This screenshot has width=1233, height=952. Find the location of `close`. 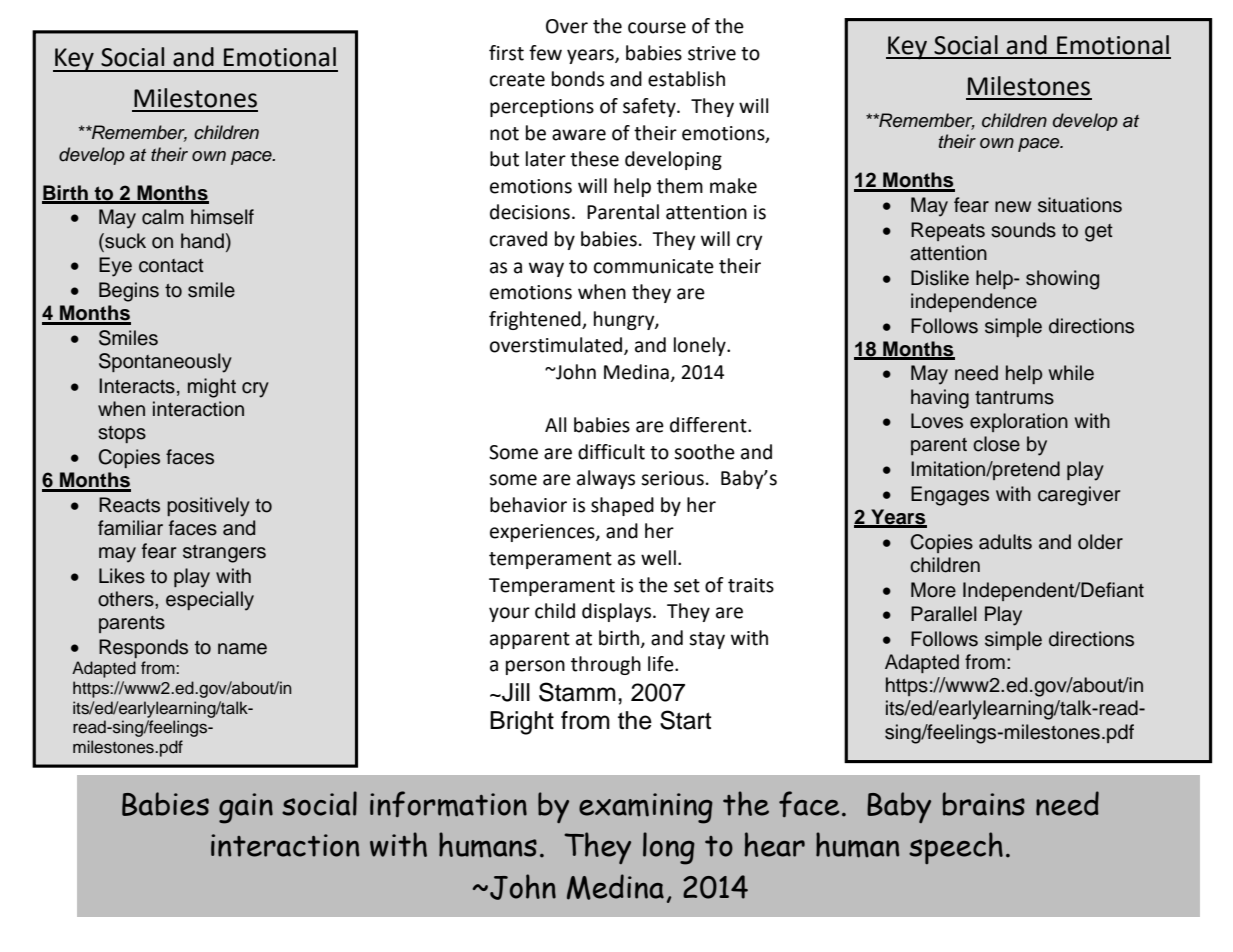

close is located at coordinates (996, 444).
